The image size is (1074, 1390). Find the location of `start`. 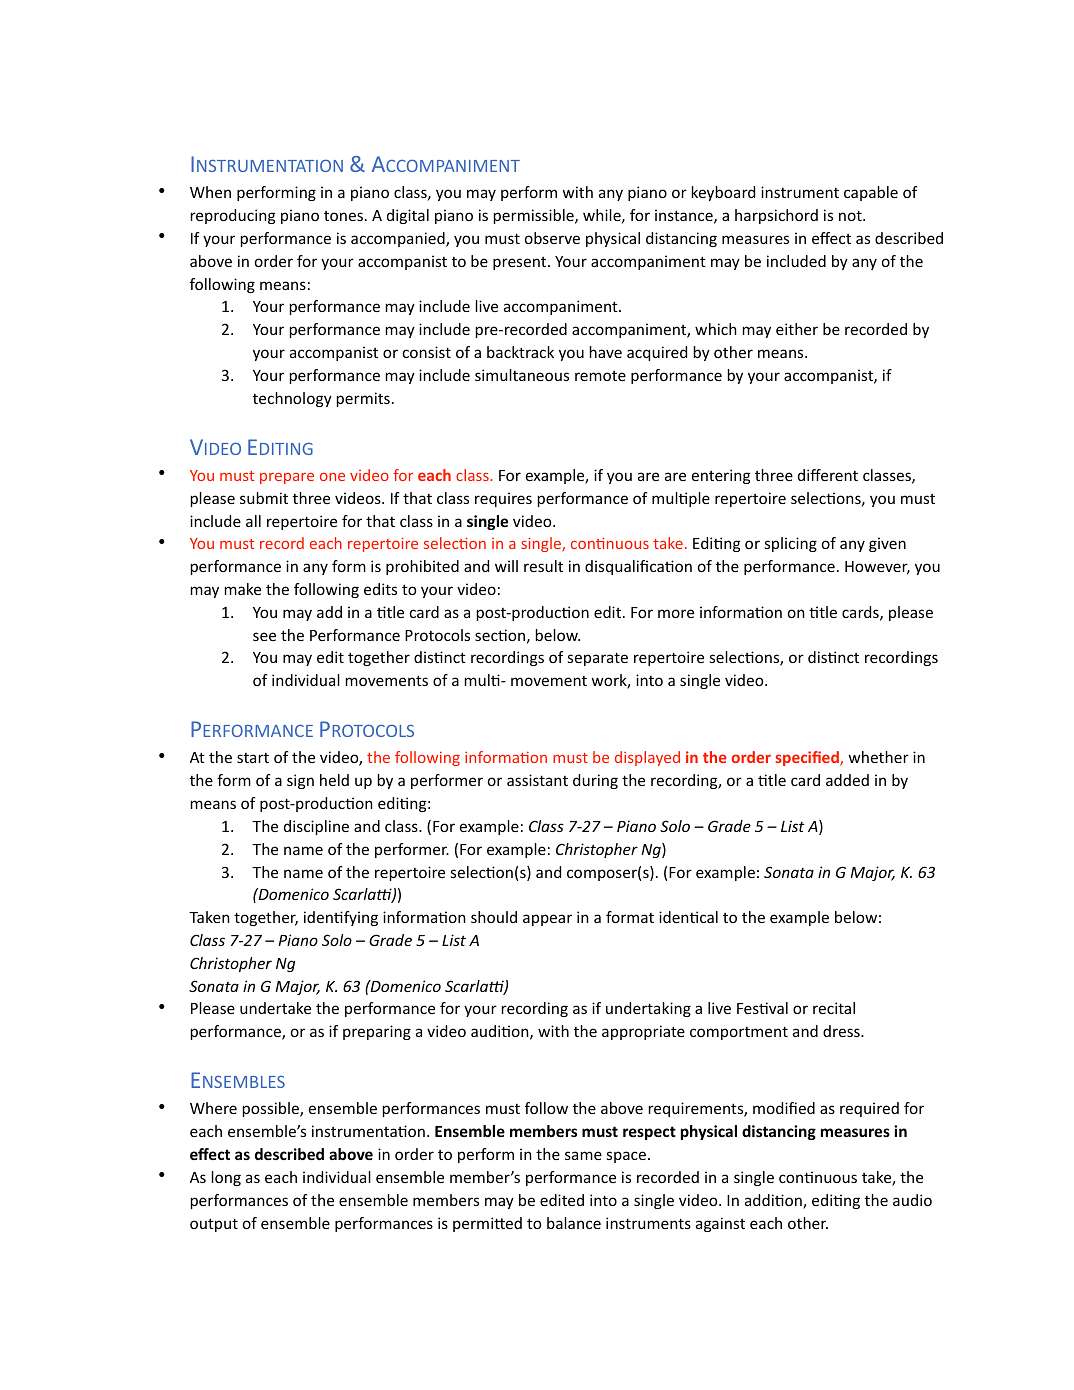

start is located at coordinates (253, 758).
